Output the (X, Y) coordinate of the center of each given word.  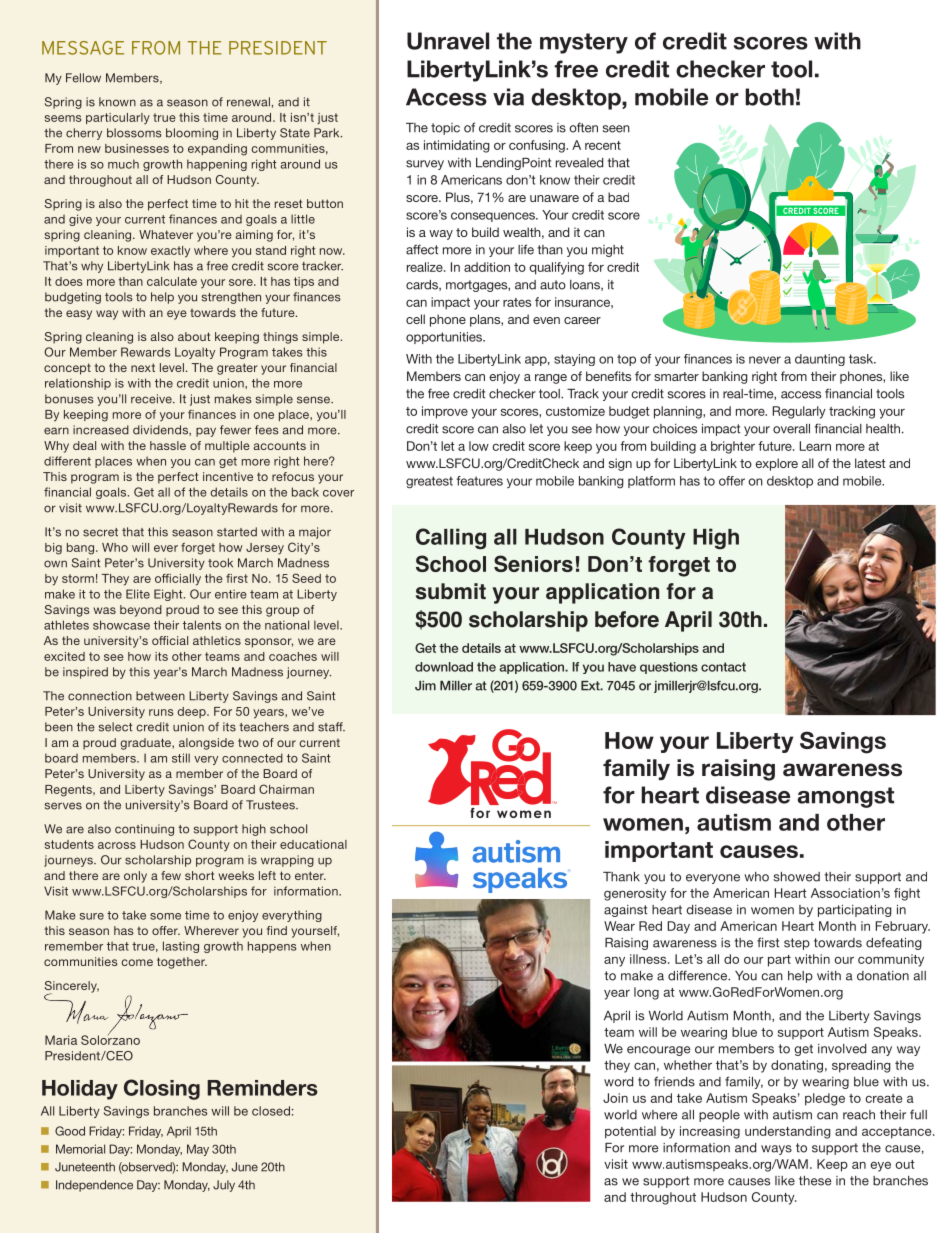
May (198, 1150)
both (769, 97)
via (508, 97)
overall (791, 429)
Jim (425, 686)
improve (445, 412)
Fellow (83, 78)
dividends (161, 430)
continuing (144, 830)
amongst (846, 797)
